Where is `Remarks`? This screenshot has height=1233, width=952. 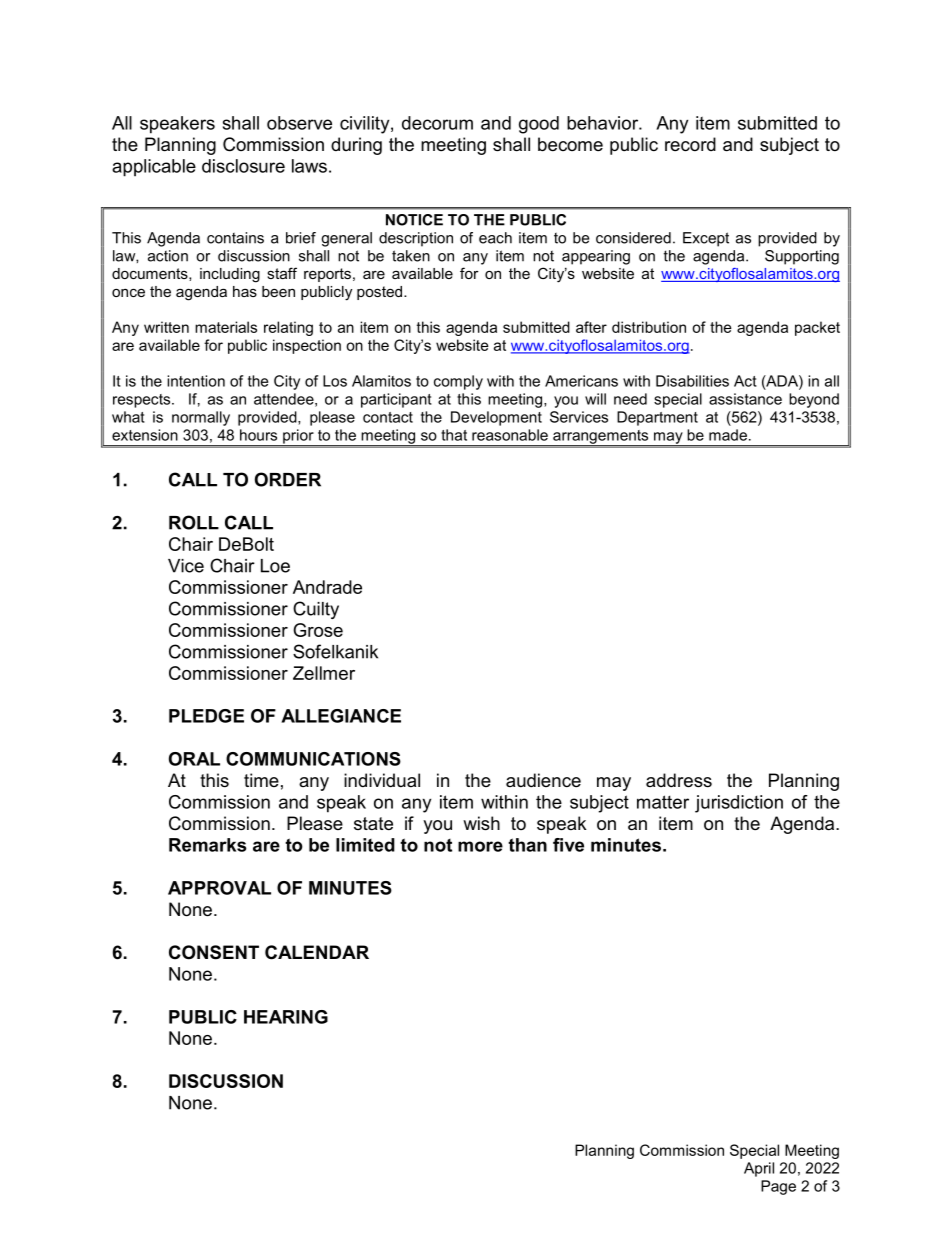 Remarks is located at coordinates (208, 845).
